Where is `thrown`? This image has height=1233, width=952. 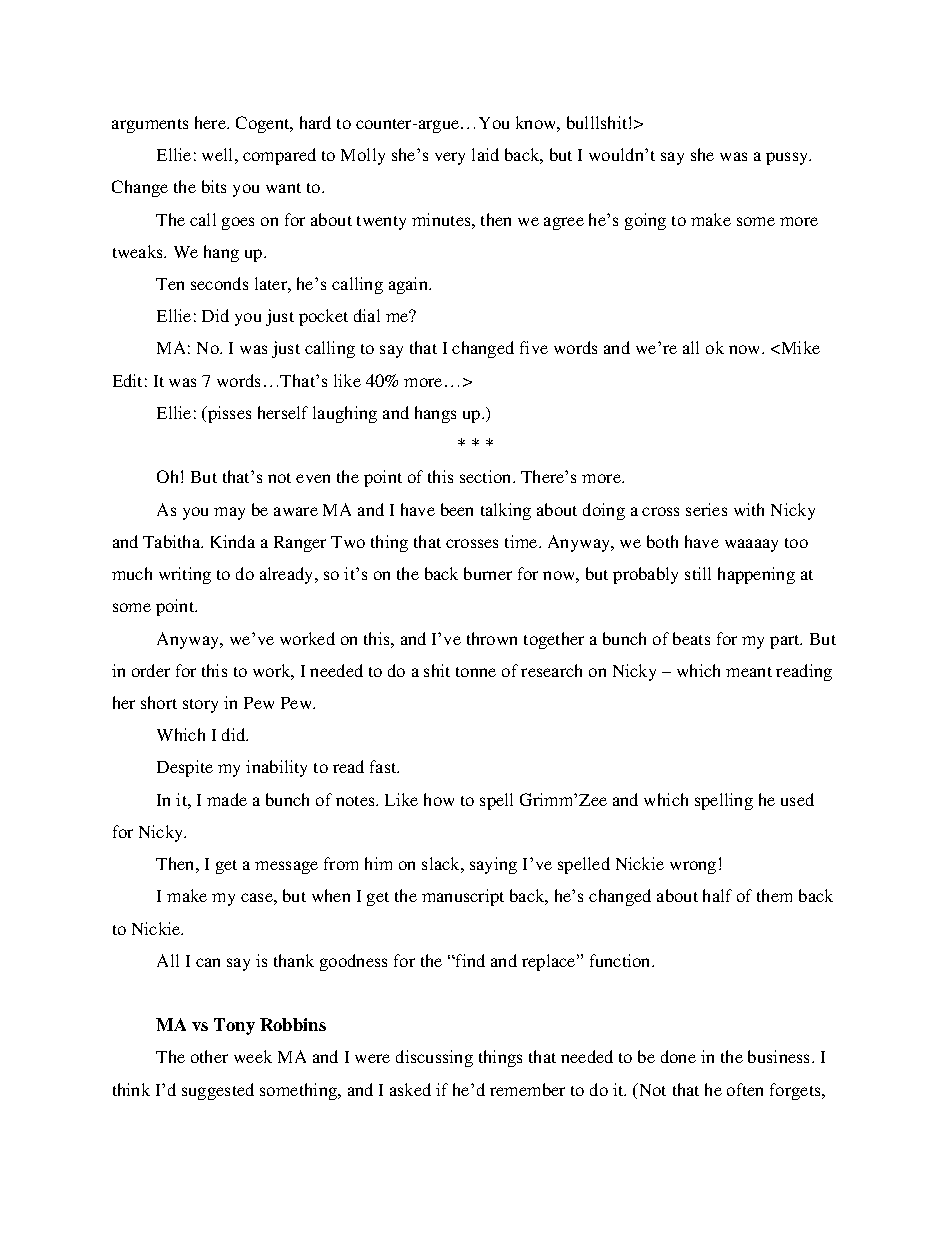
thrown is located at coordinates (492, 638).
